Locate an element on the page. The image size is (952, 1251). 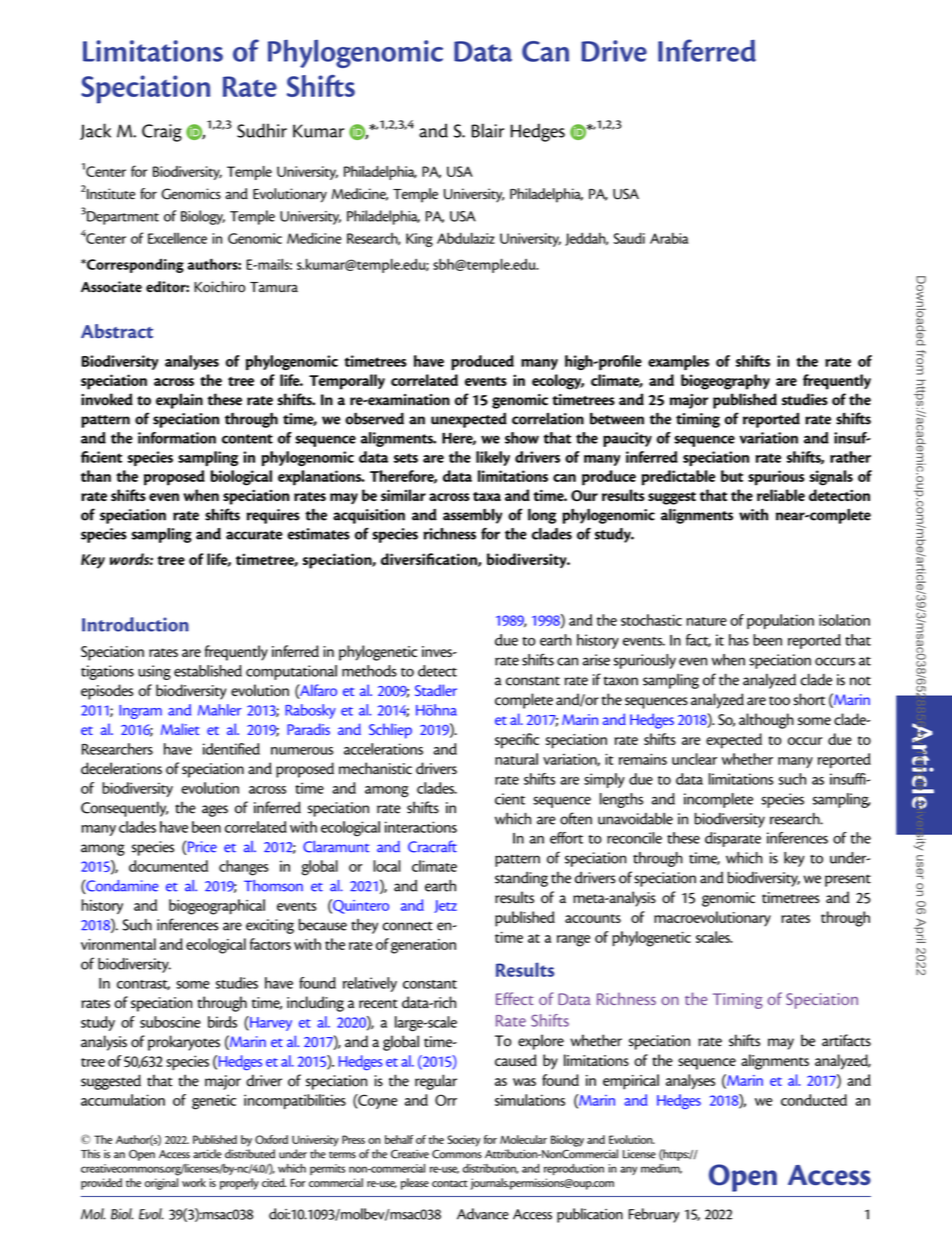
Arabia is located at coordinates (669, 238).
